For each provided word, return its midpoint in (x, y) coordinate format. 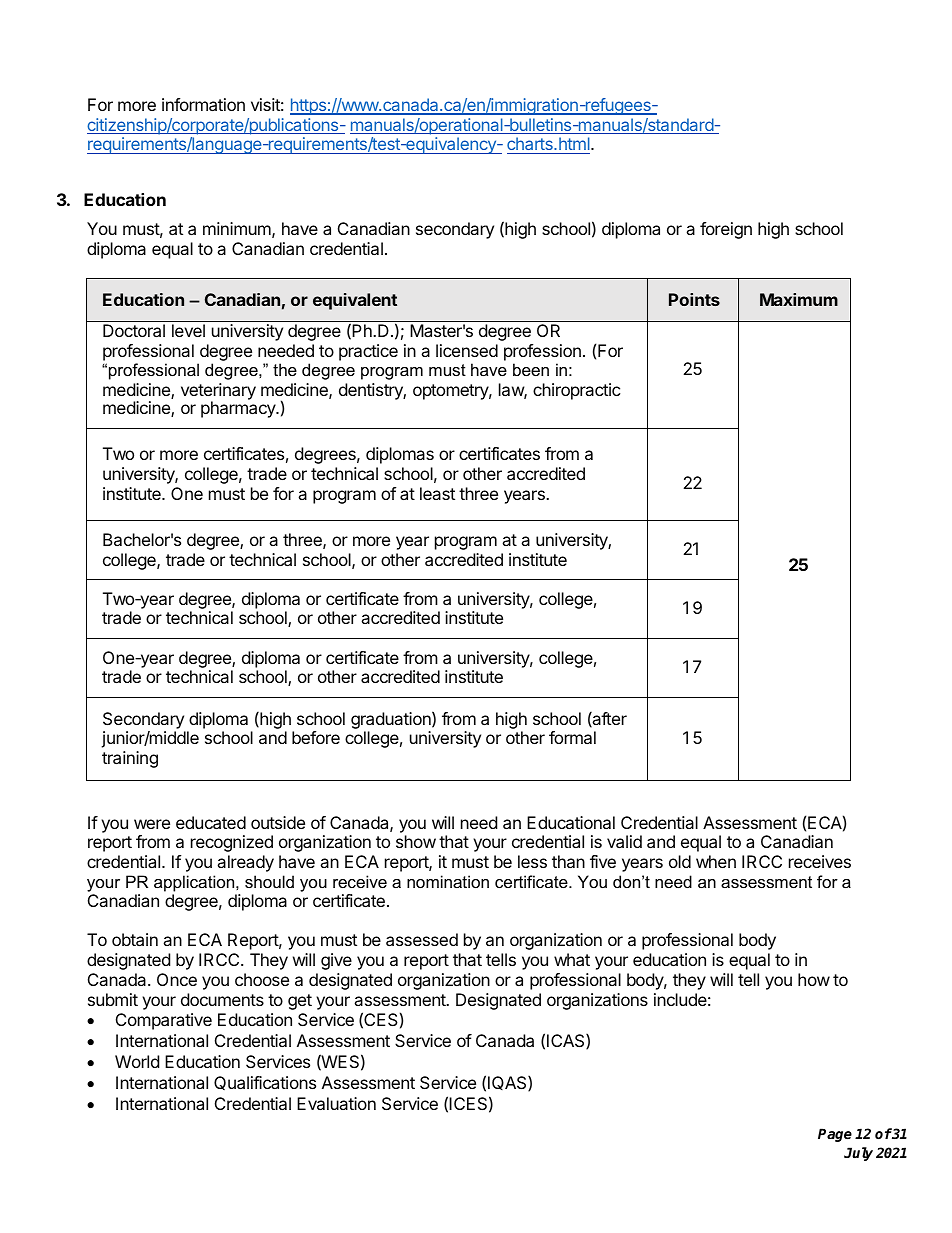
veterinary (218, 393)
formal (572, 737)
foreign (726, 230)
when (716, 861)
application (195, 883)
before (316, 737)
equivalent (355, 301)
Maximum (799, 299)
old (680, 861)
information (203, 104)
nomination (448, 881)
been (531, 369)
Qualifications (265, 1083)
